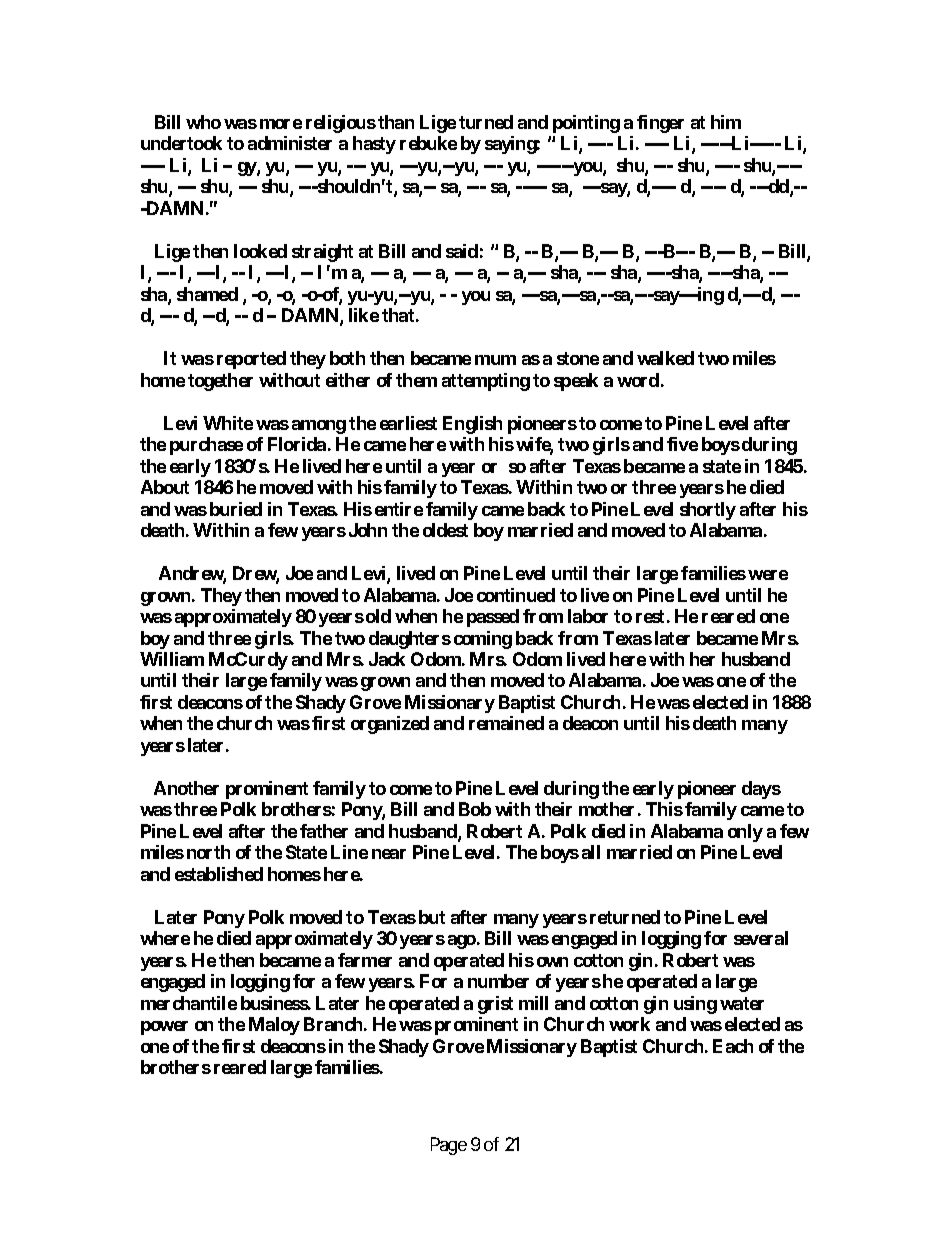  I want to click on Each, so click(733, 1046).
